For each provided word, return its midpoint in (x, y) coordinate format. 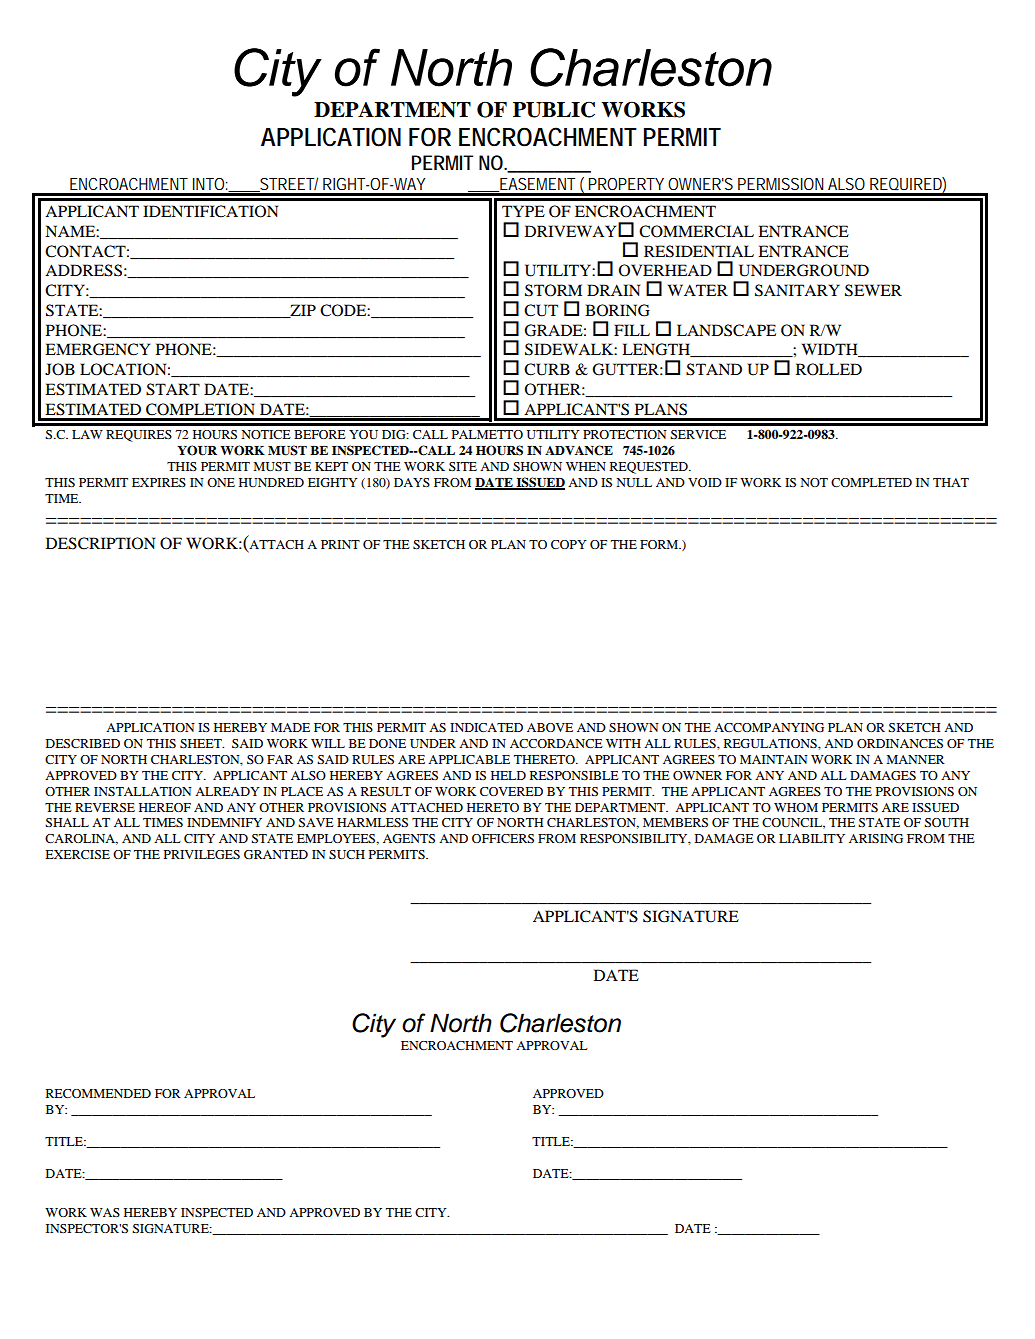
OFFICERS (503, 838)
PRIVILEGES (202, 854)
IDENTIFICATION (210, 211)
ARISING (876, 838)
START (173, 389)
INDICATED (486, 727)
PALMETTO (487, 434)
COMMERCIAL (696, 231)
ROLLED (829, 369)
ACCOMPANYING (769, 727)
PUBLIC (554, 110)
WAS (105, 1212)
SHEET (202, 743)
